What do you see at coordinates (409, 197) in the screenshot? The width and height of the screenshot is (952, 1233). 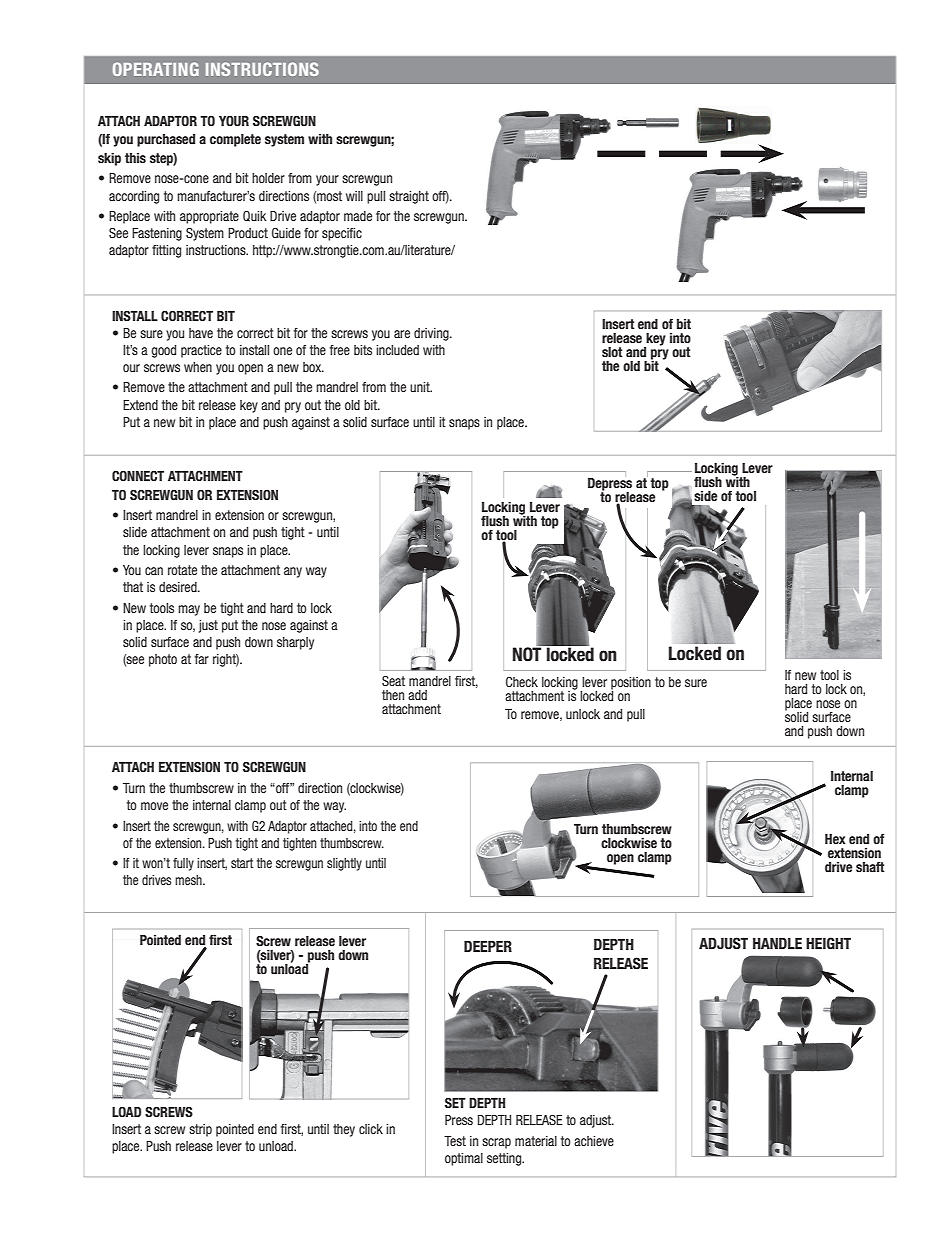 I see `straight` at bounding box center [409, 197].
